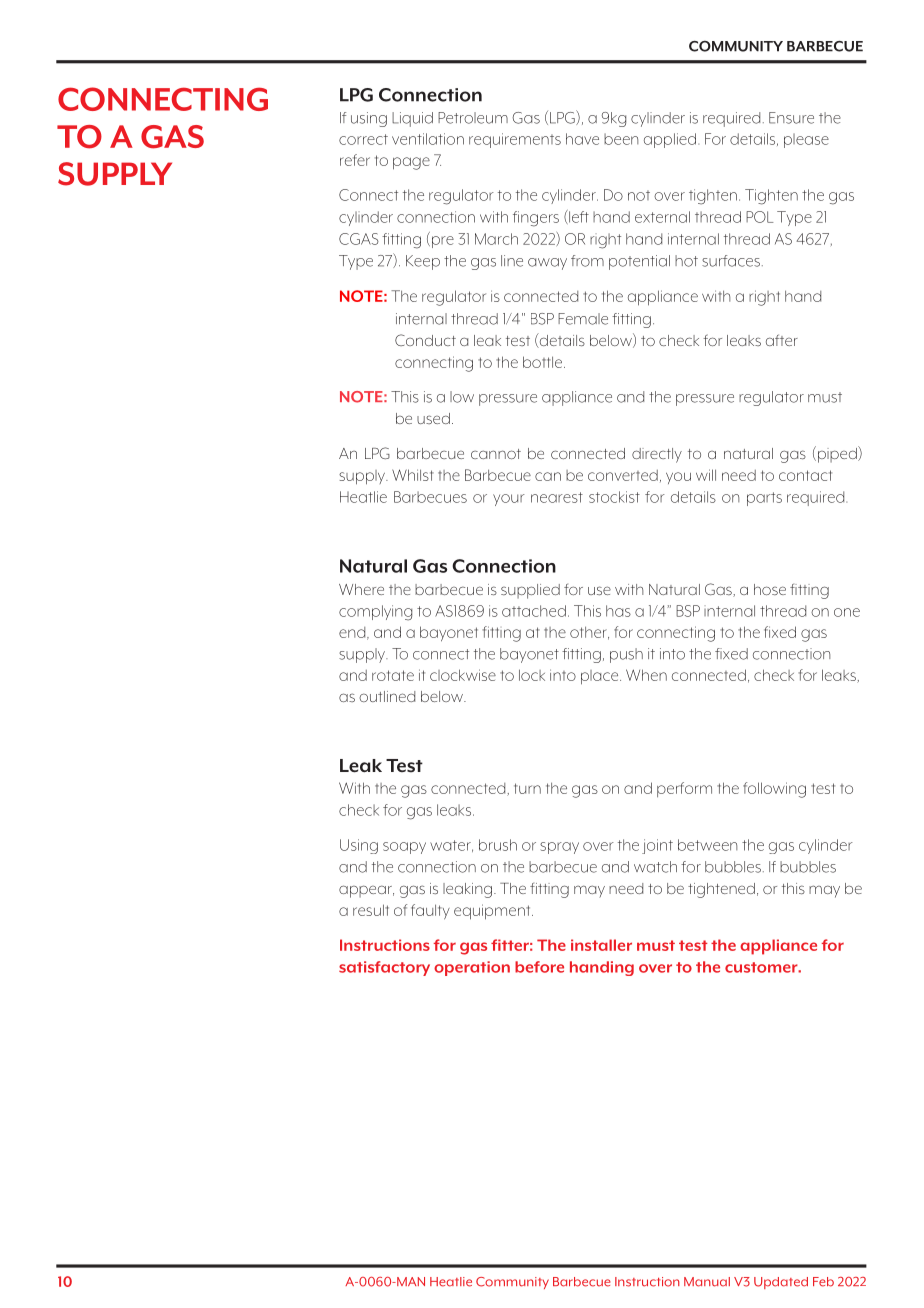 Image resolution: width=924 pixels, height=1308 pixels. What do you see at coordinates (430, 912) in the screenshot?
I see `faulty` at bounding box center [430, 912].
